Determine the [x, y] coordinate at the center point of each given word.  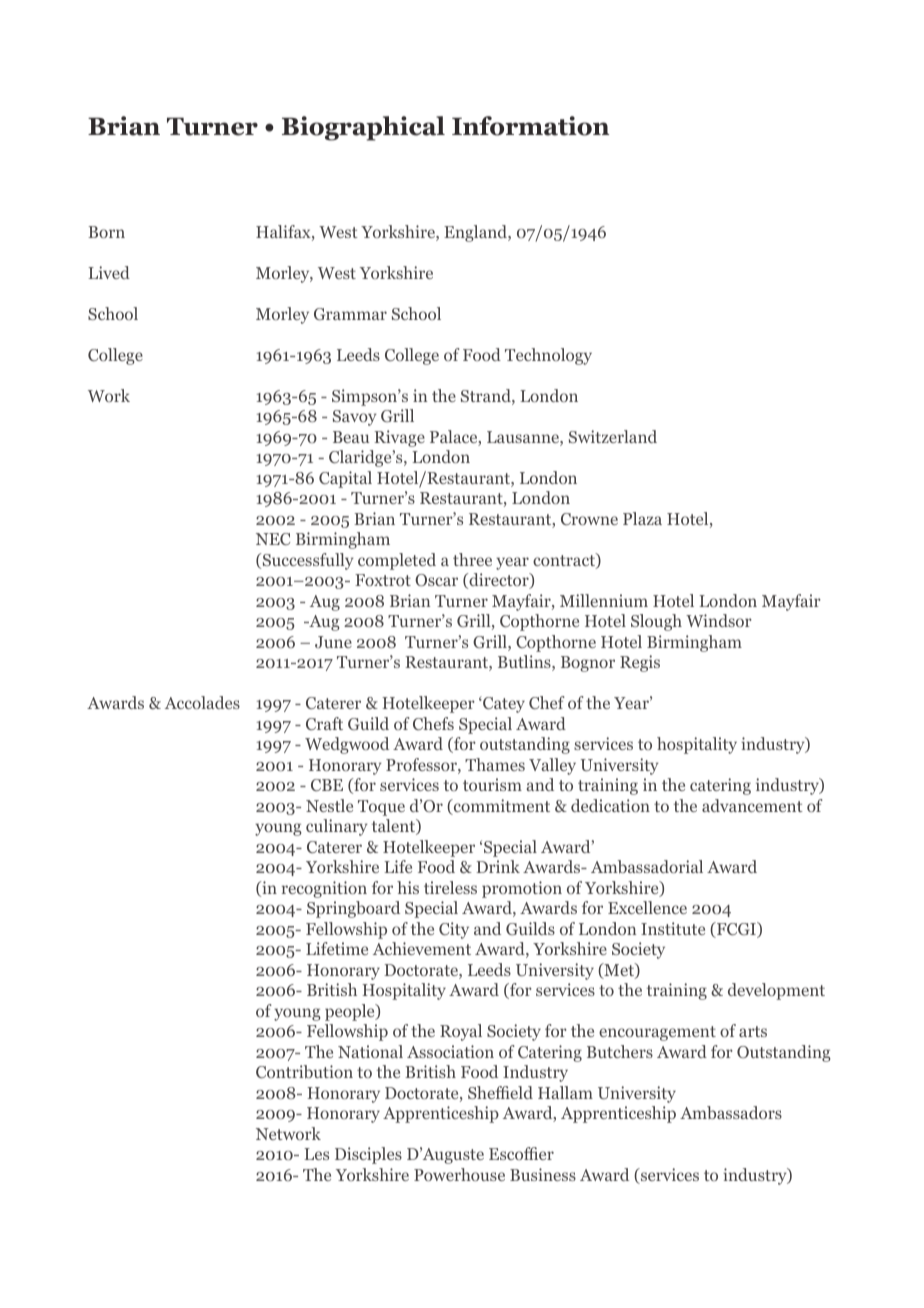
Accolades [202, 702]
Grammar [350, 314]
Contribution [304, 1072]
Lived [109, 272]
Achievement [422, 948]
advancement [752, 805]
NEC [273, 539]
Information [530, 126]
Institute [673, 928]
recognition [324, 889]
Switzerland [613, 436]
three [472, 559]
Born [106, 232]
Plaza [642, 518]
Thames [495, 764]
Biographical [363, 128]
